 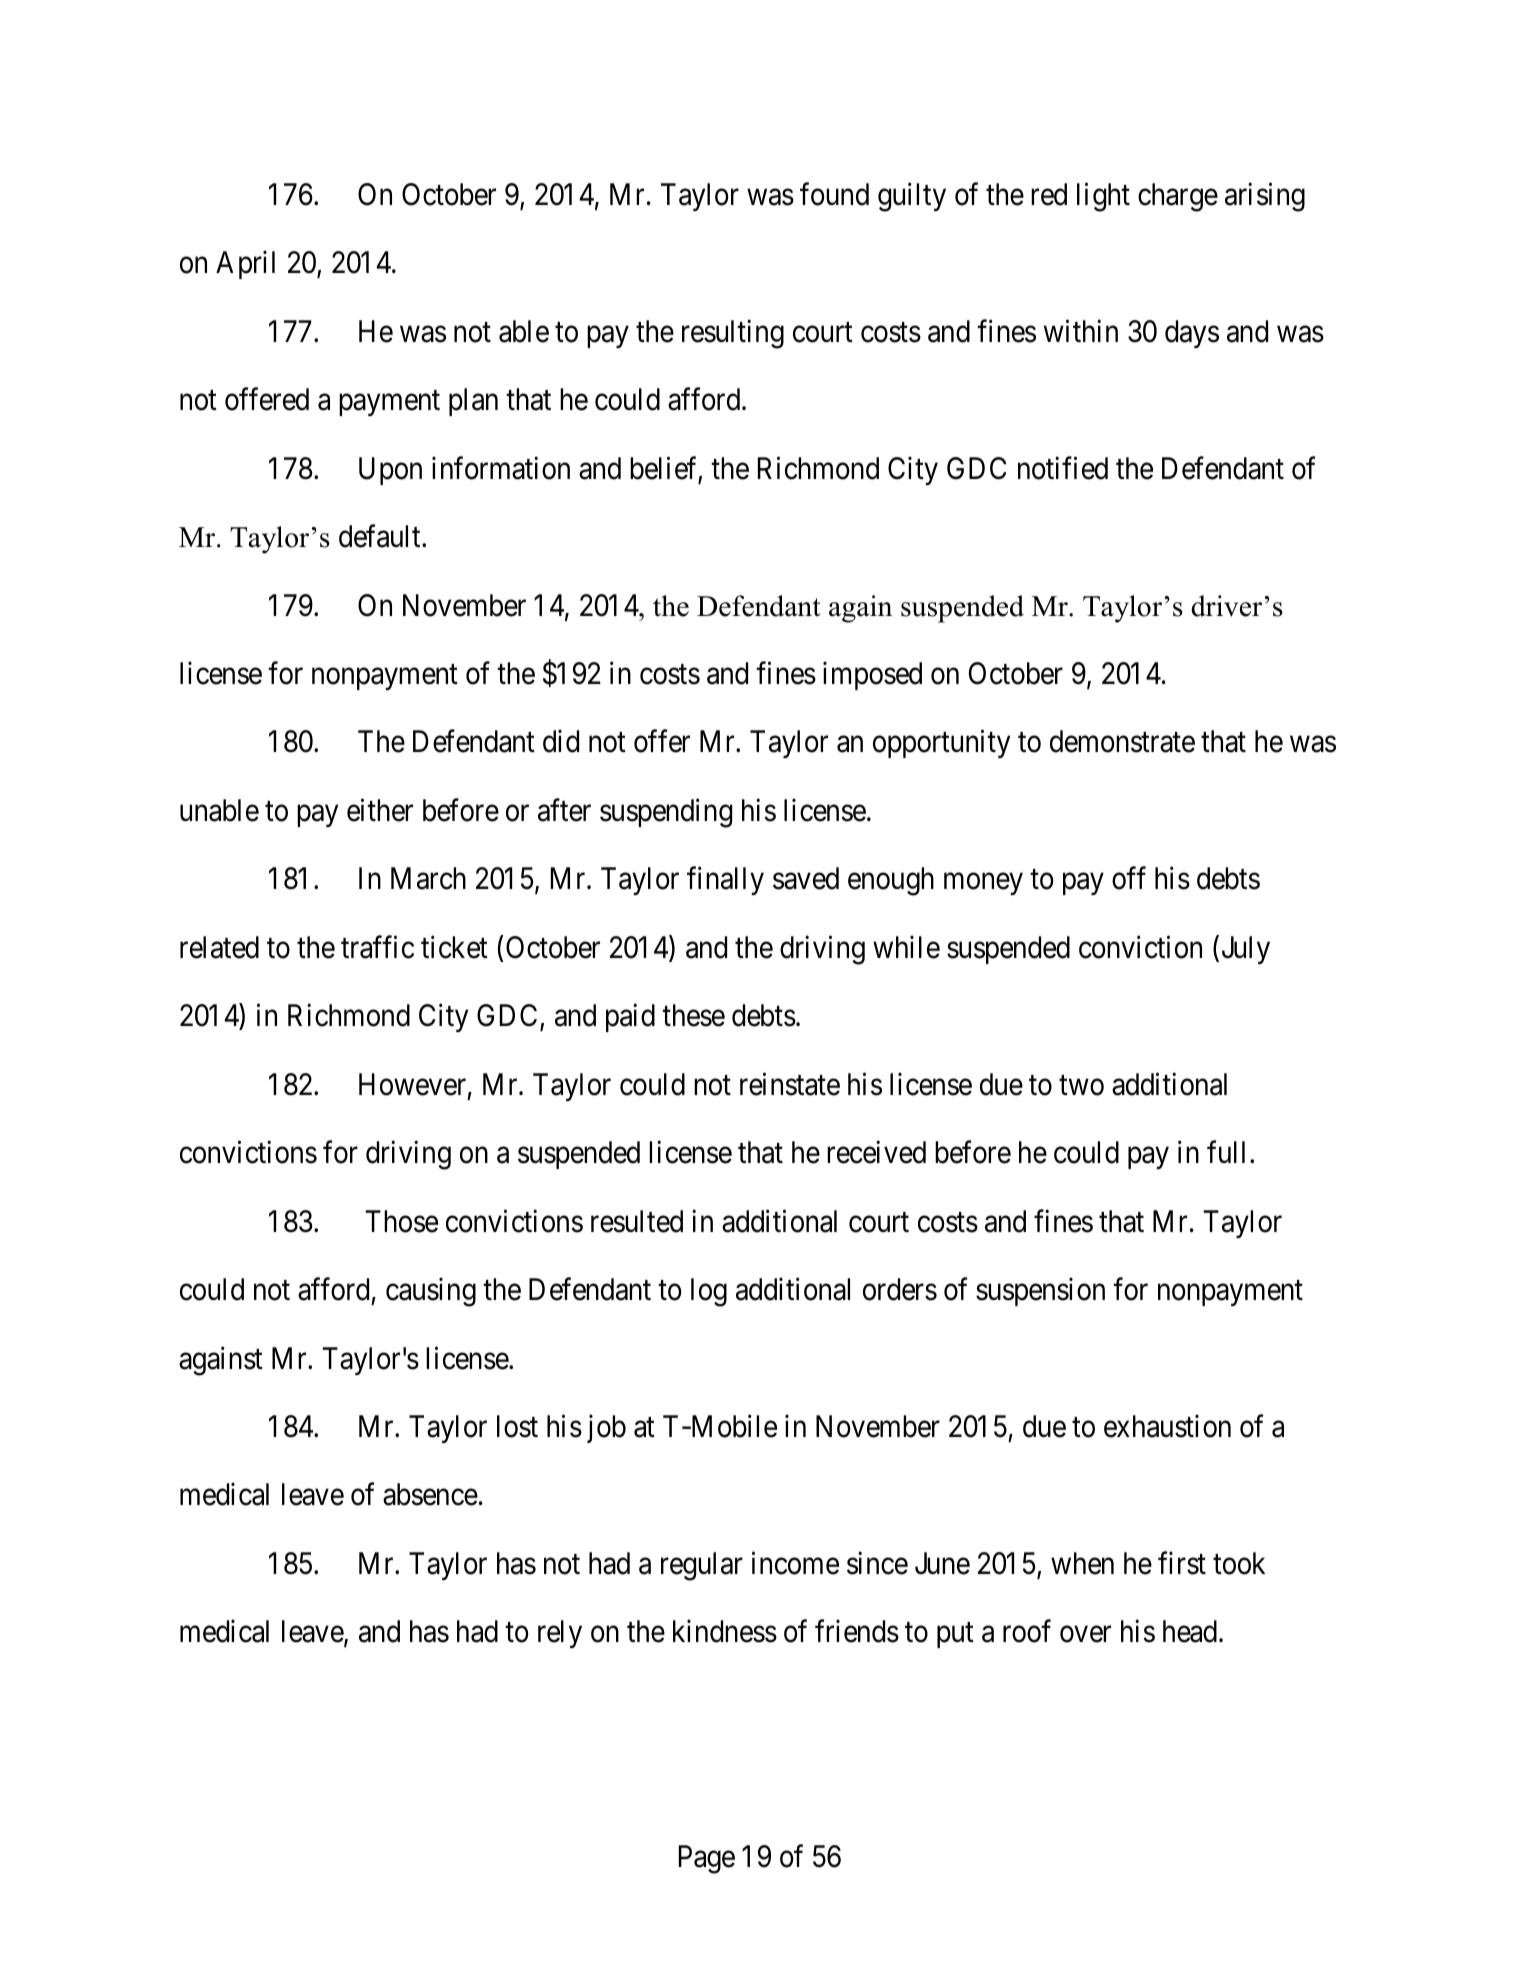 What do you see at coordinates (1103, 197) in the screenshot?
I see `light` at bounding box center [1103, 197].
